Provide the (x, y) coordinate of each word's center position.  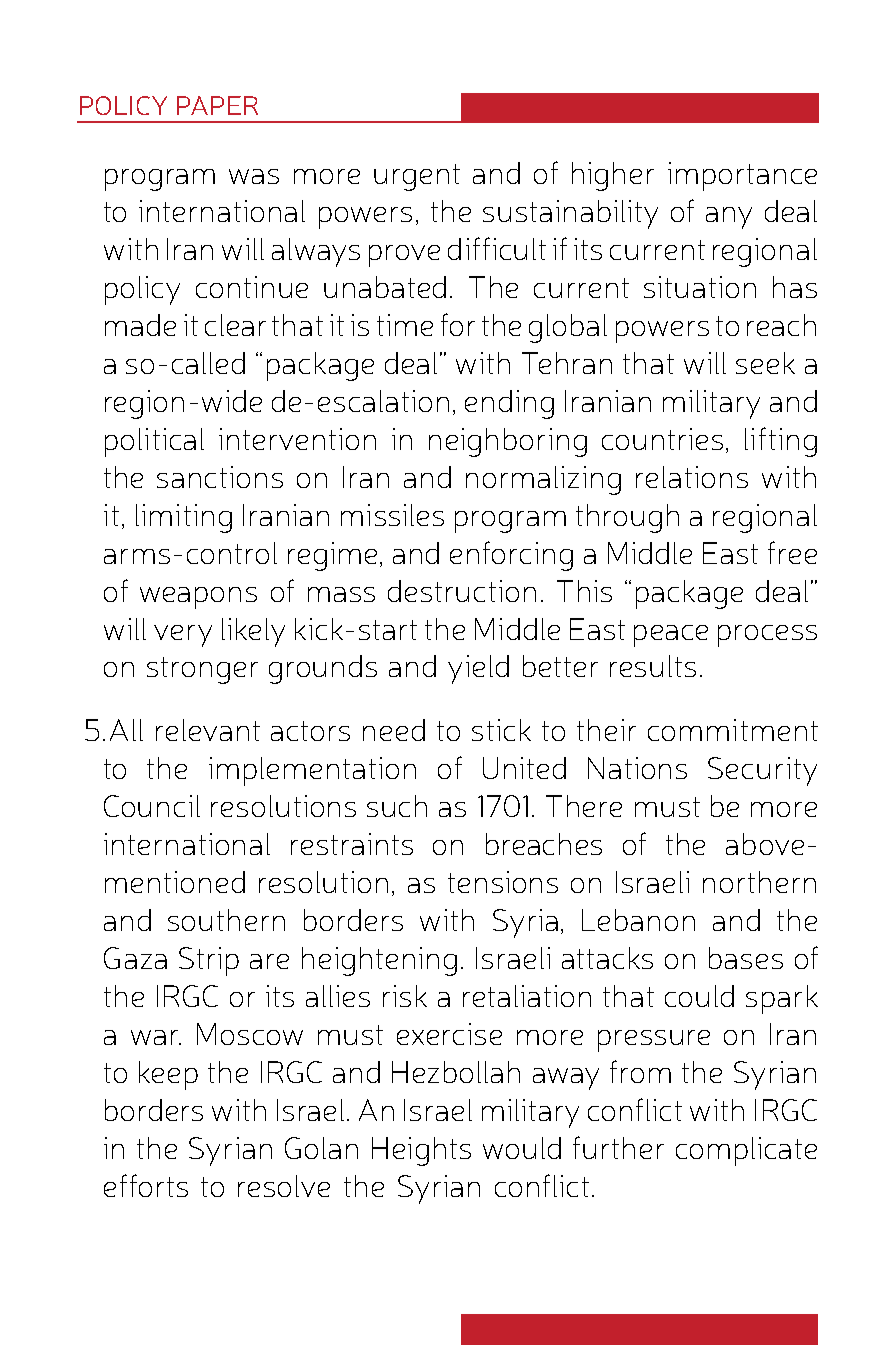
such (397, 806)
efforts (146, 1185)
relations (692, 477)
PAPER (217, 105)
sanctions (220, 477)
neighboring (508, 442)
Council (152, 806)
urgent (417, 177)
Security (762, 771)
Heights (421, 1151)
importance (742, 176)
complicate (746, 1151)
